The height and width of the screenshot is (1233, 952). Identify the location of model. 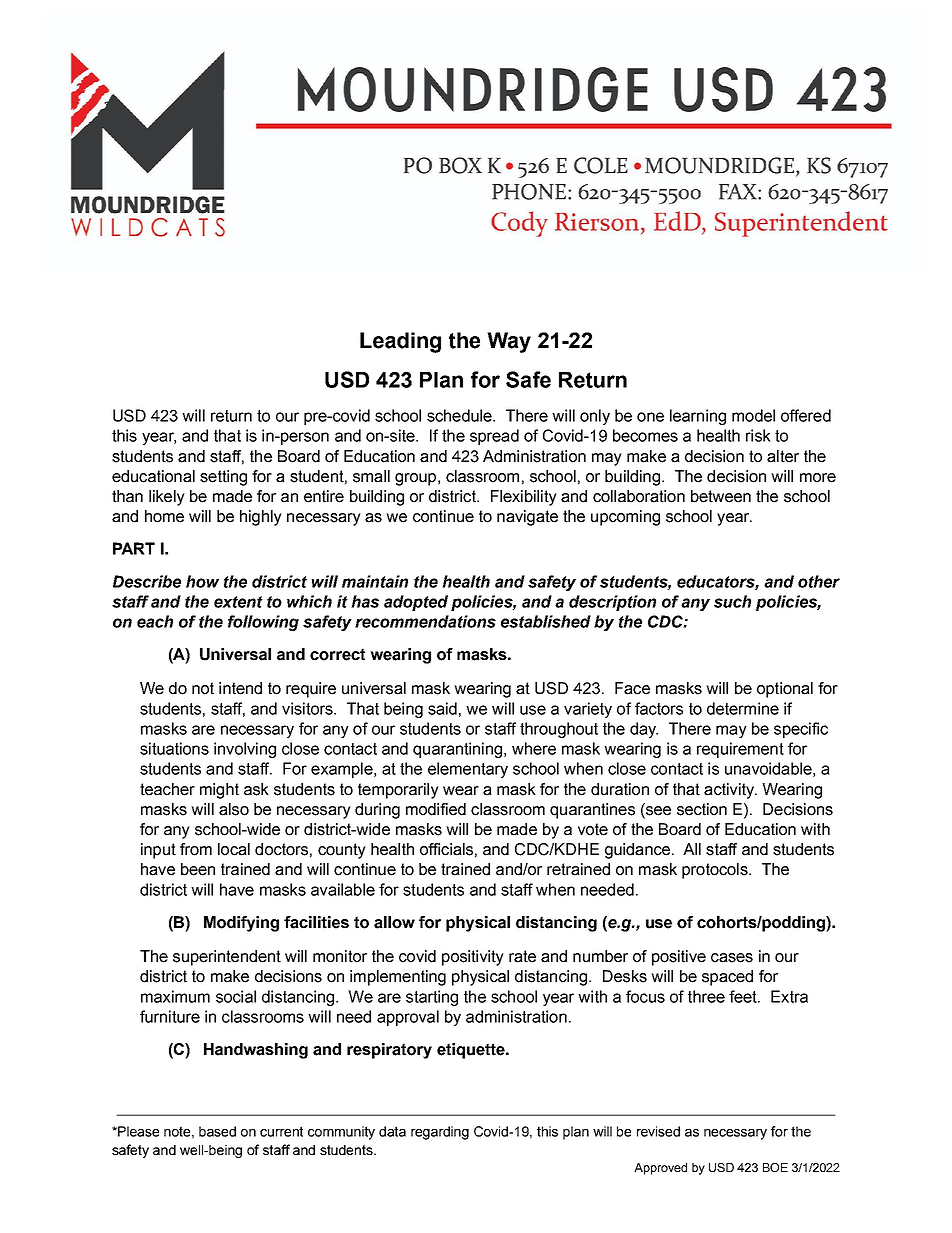
(753, 415).
